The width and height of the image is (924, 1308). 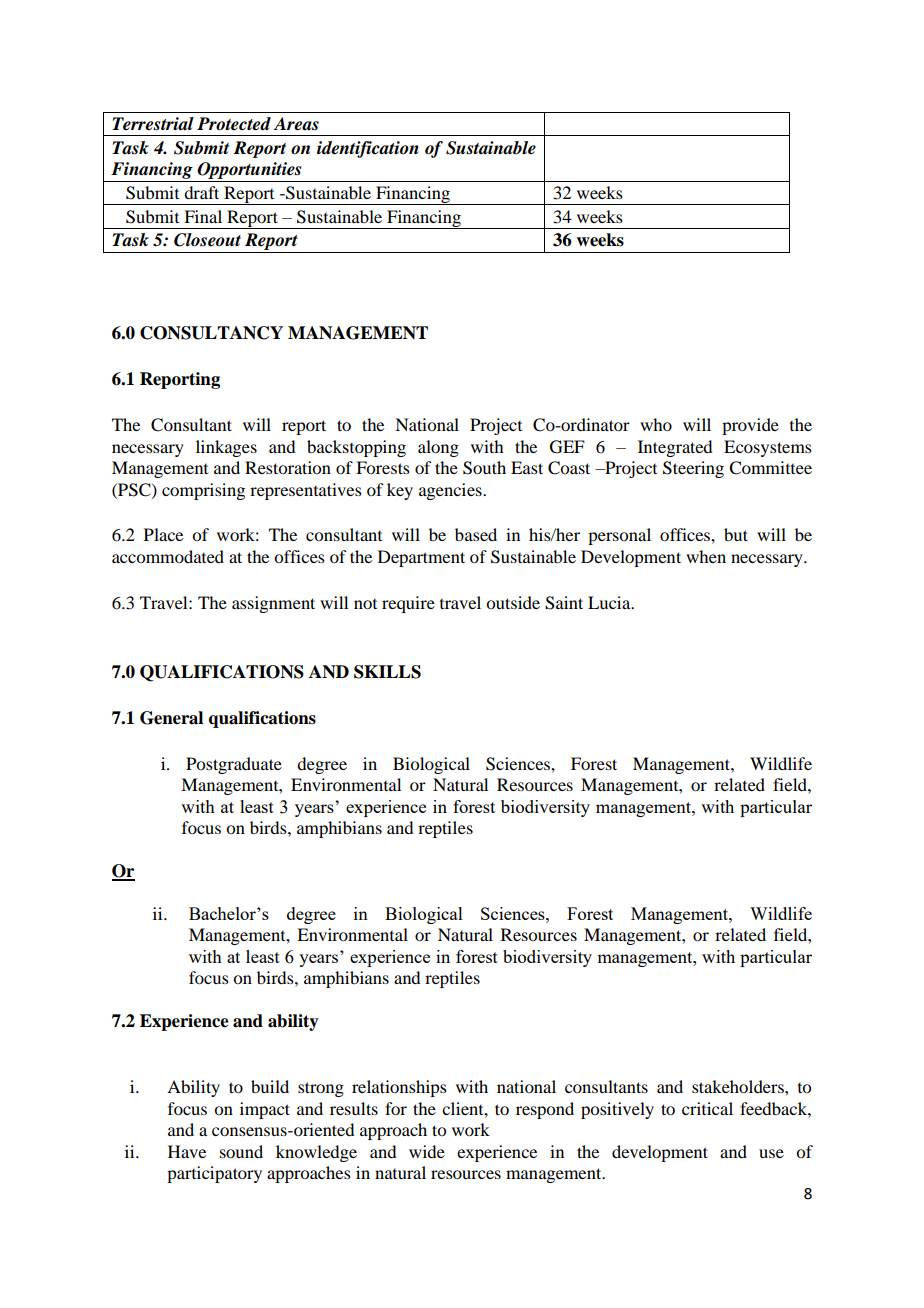 What do you see at coordinates (427, 1151) in the image?
I see `wide` at bounding box center [427, 1151].
